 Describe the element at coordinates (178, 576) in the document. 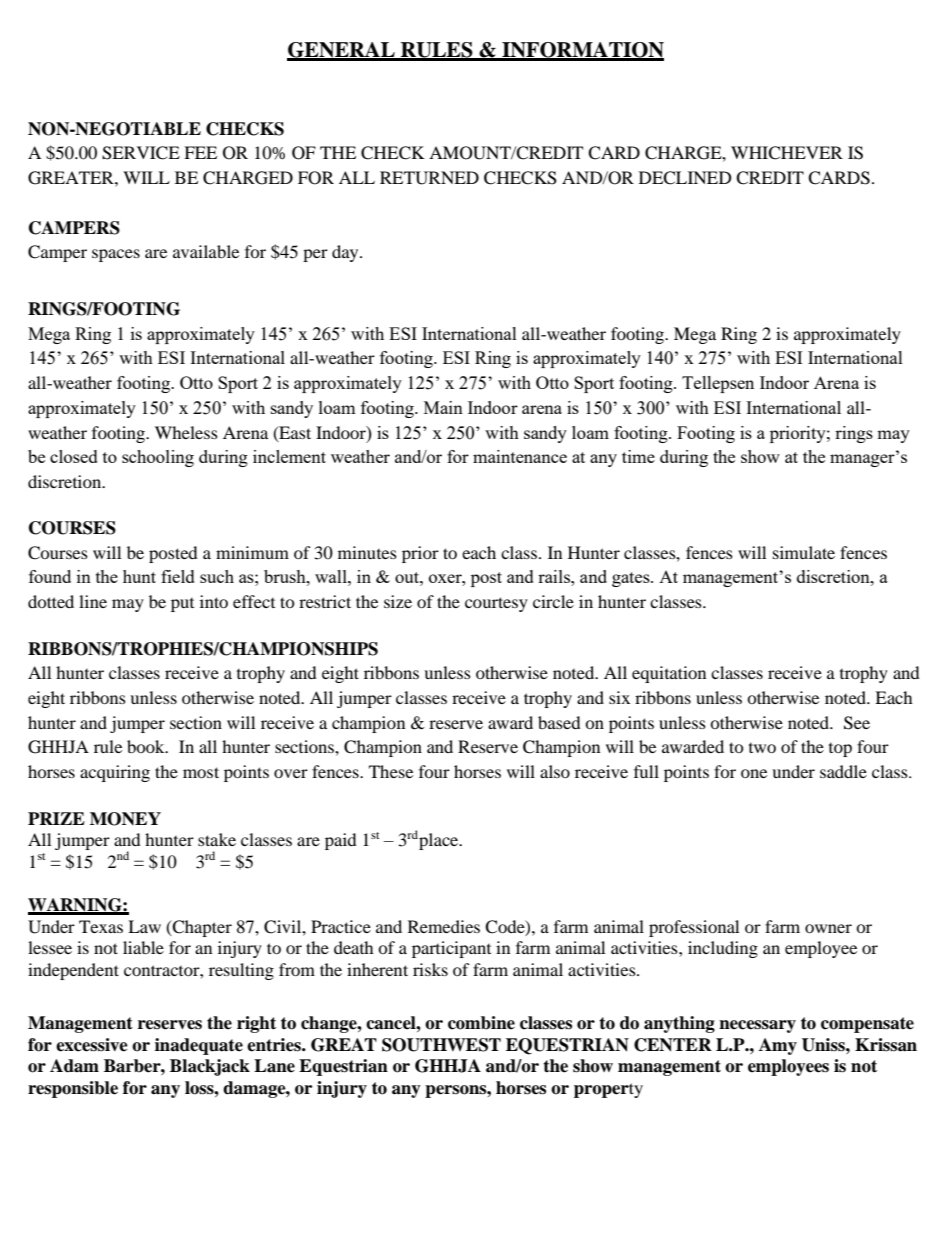

I see `field` at that location.
